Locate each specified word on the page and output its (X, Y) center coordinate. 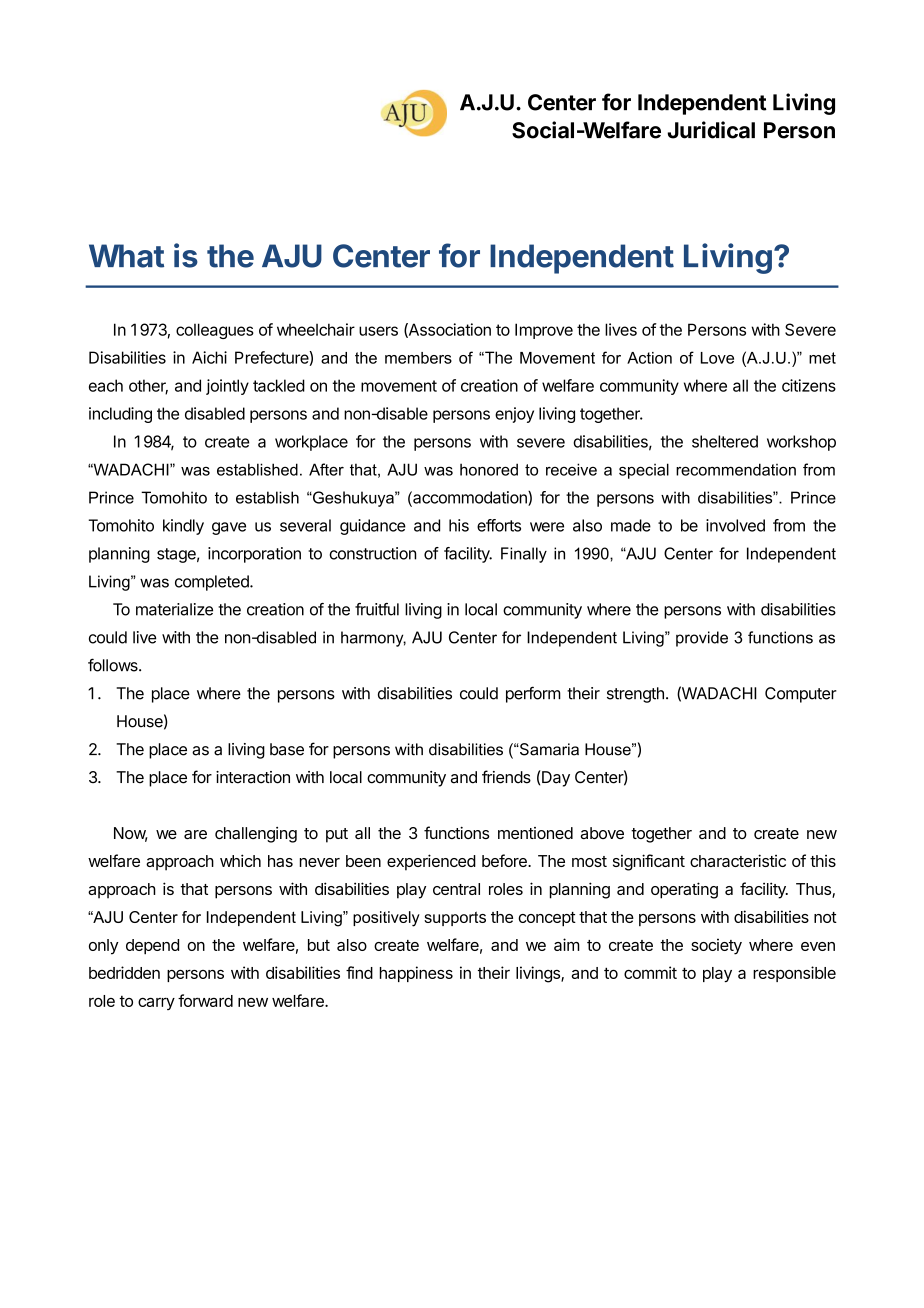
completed (213, 583)
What (126, 256)
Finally (524, 555)
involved (735, 525)
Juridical (711, 130)
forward (205, 1000)
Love (717, 358)
